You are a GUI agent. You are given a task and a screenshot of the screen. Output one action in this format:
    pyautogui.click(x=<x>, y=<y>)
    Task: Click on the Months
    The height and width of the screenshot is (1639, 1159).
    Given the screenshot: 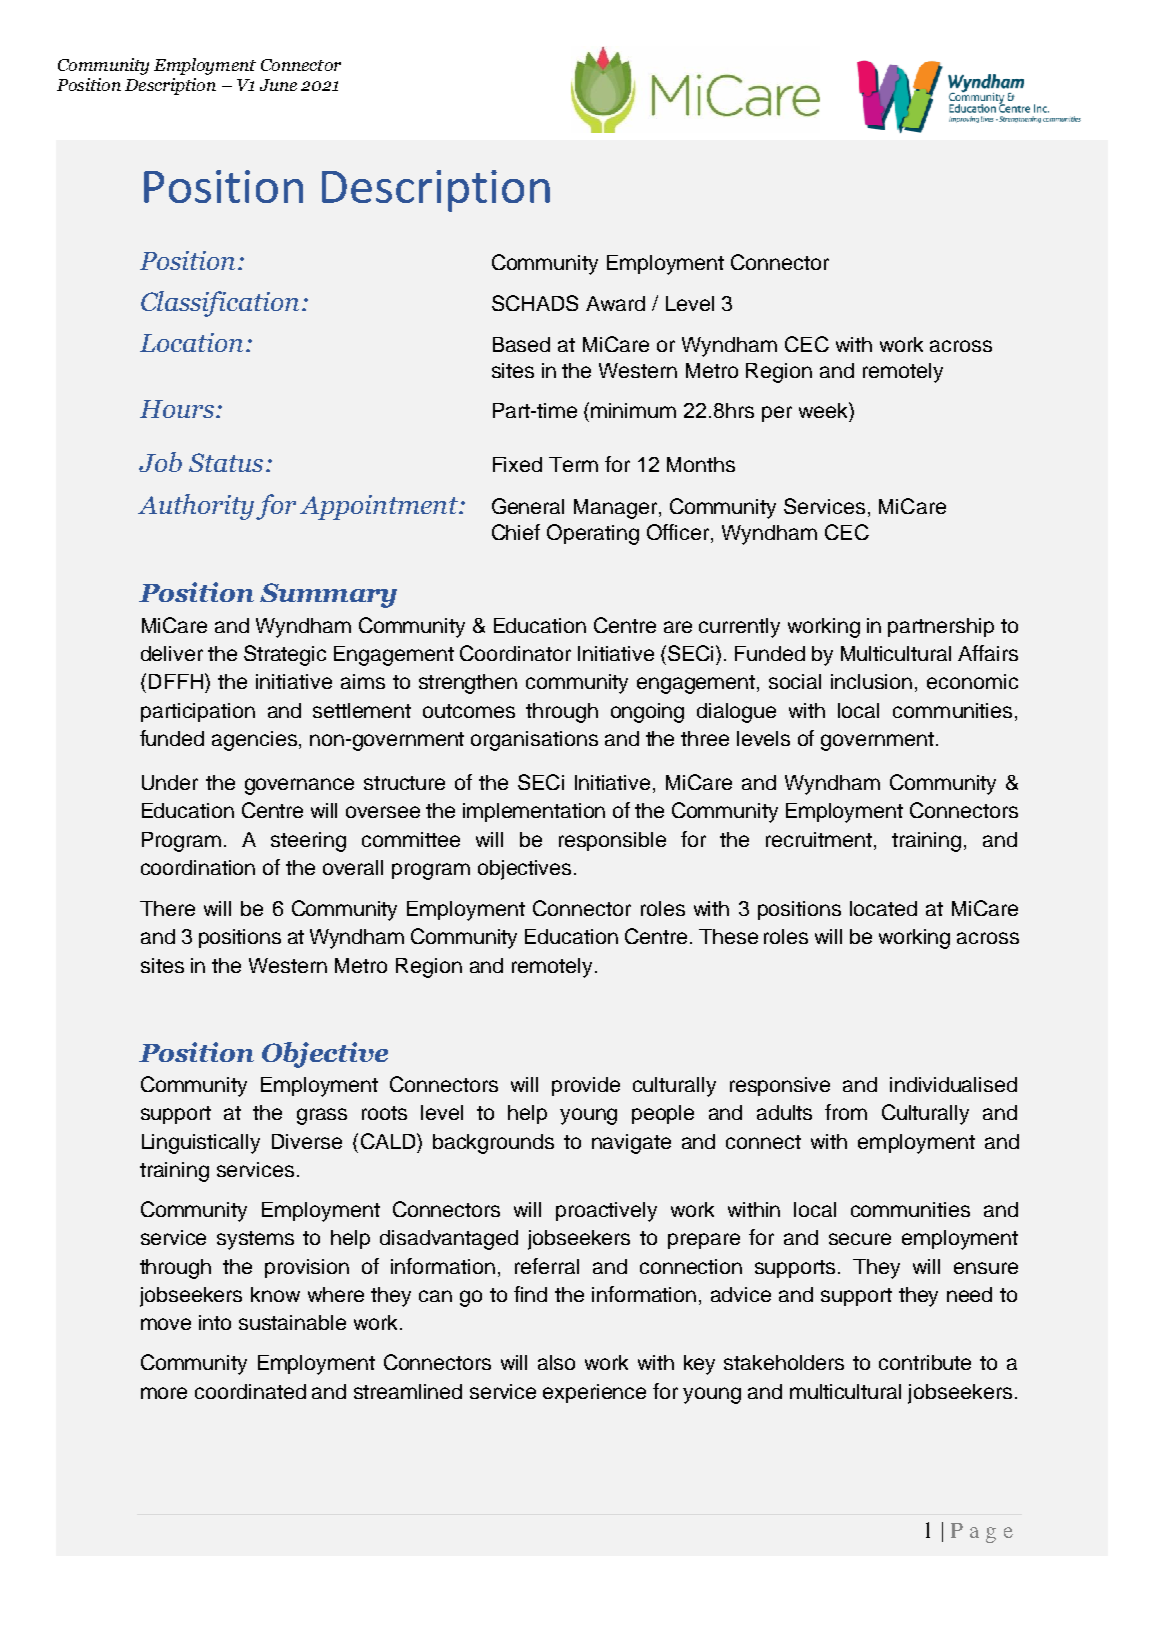 What is the action you would take?
    pyautogui.click(x=701, y=464)
